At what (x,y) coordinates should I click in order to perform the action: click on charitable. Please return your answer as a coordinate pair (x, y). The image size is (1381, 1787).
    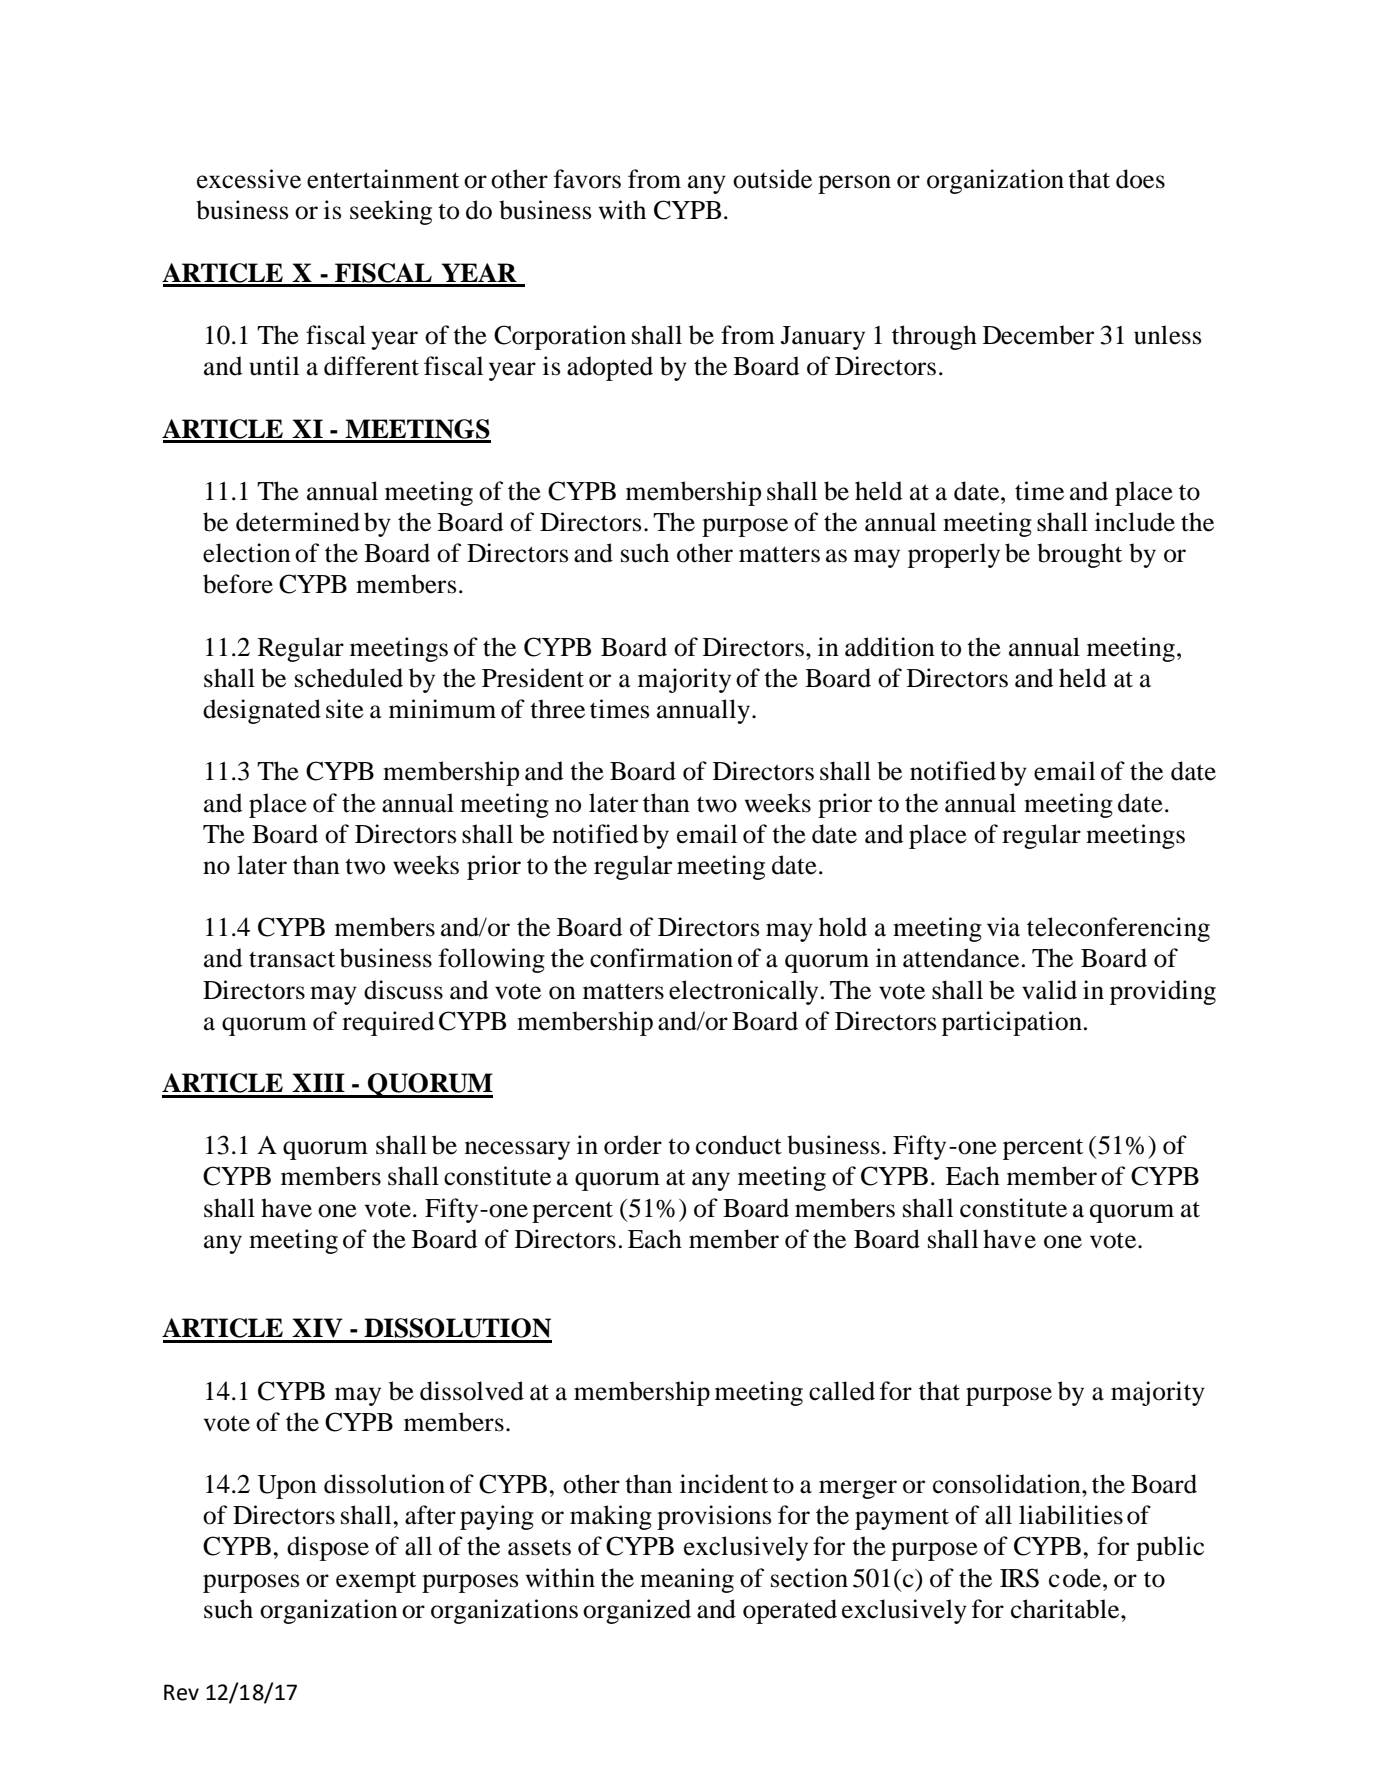
    Looking at the image, I should click on (1066, 1609).
